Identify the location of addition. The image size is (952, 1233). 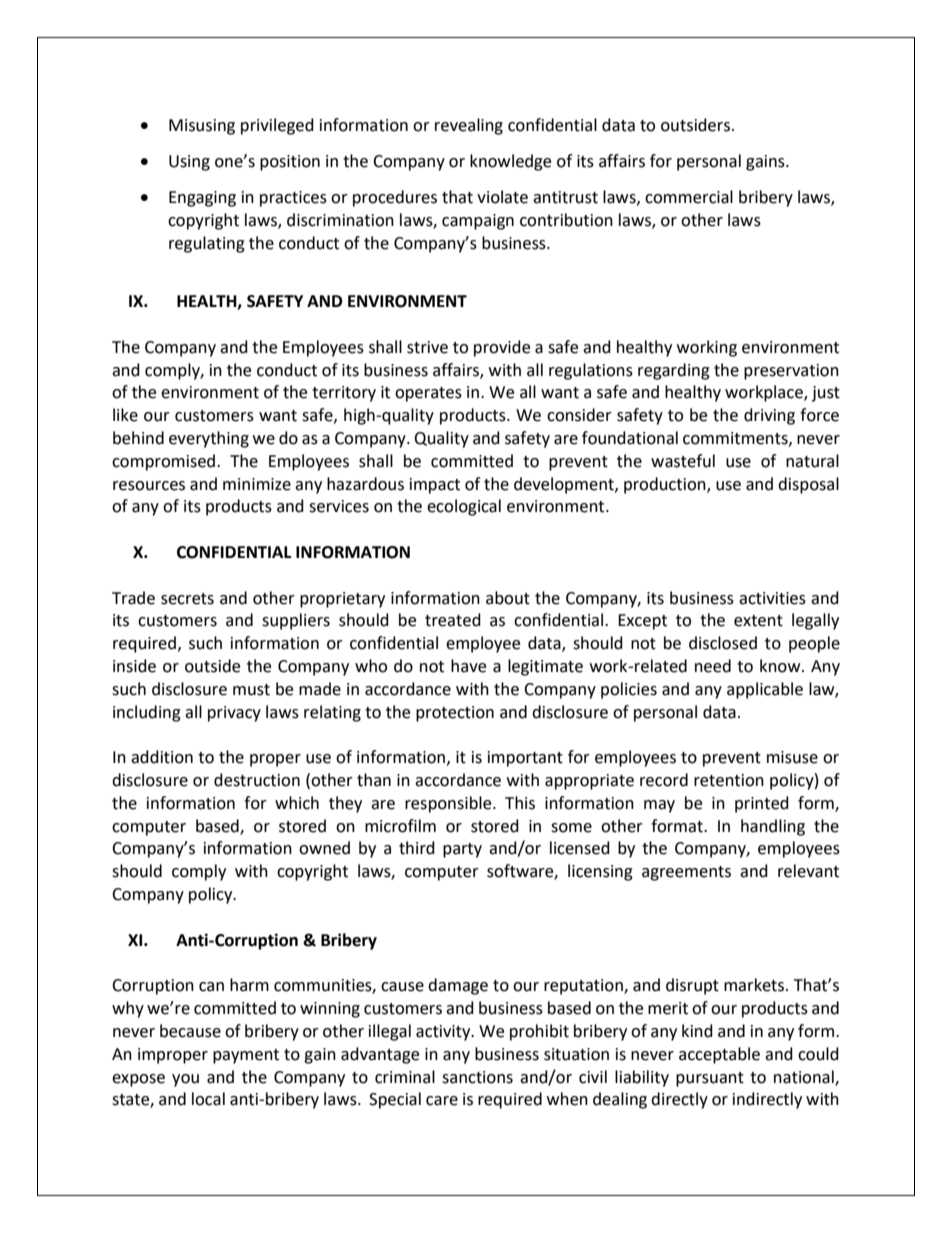
(162, 757).
